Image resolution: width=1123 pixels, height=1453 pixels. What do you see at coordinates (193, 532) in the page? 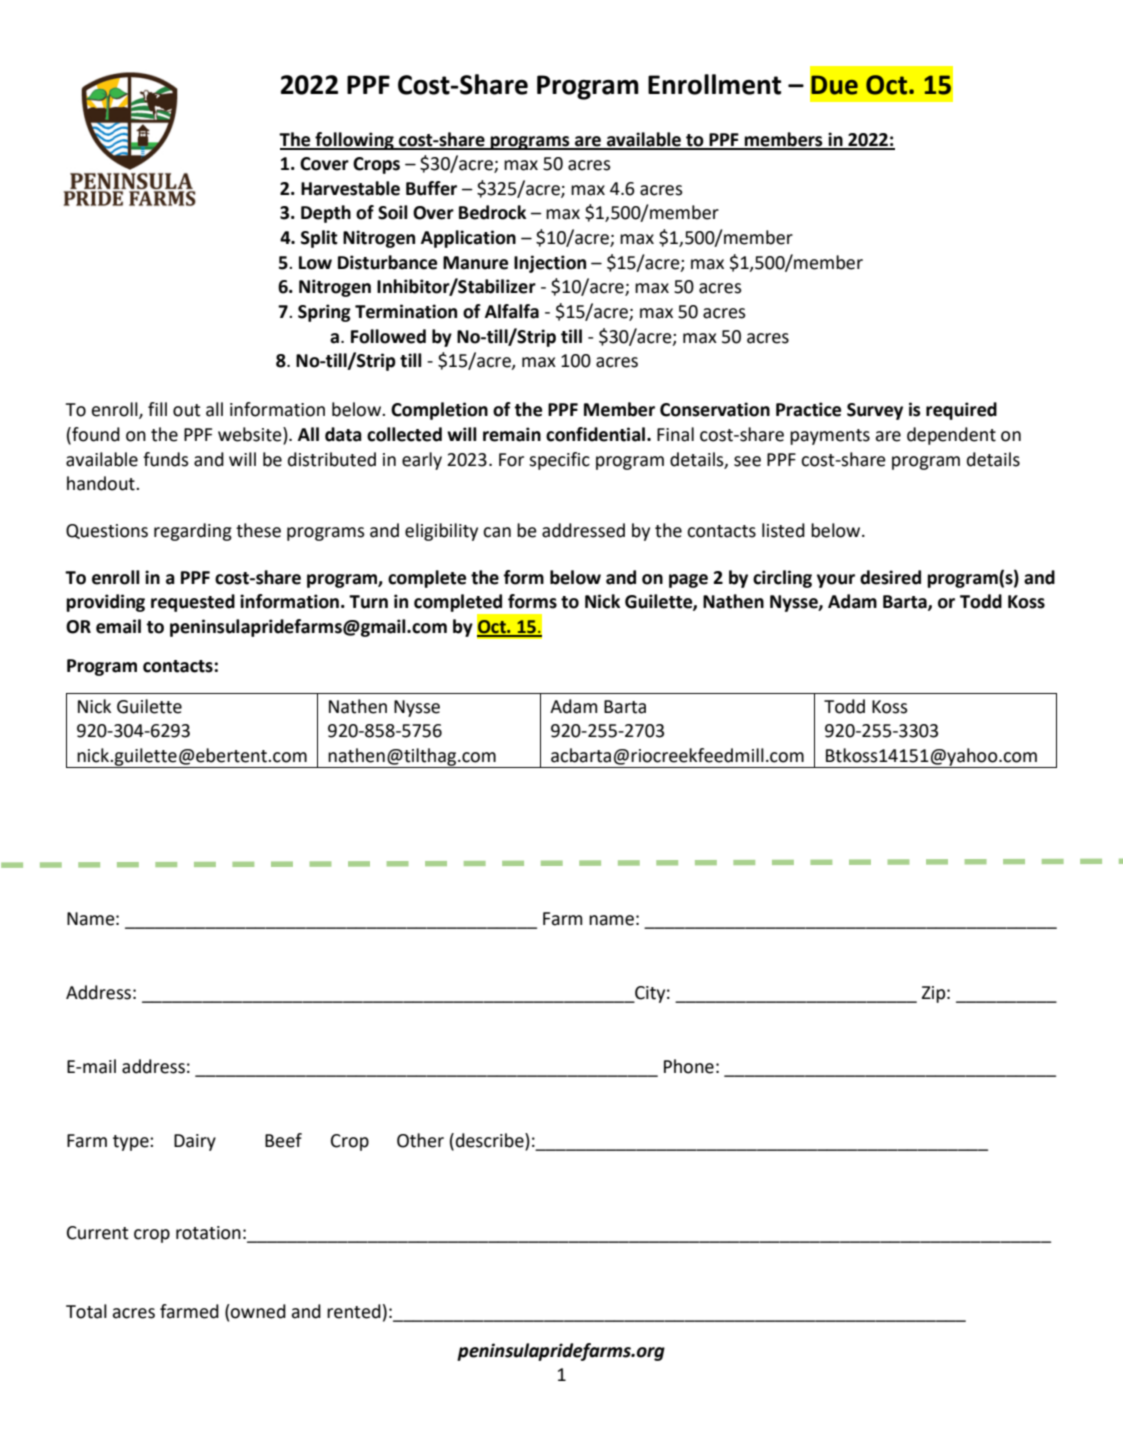
I see `regarding` at bounding box center [193, 532].
